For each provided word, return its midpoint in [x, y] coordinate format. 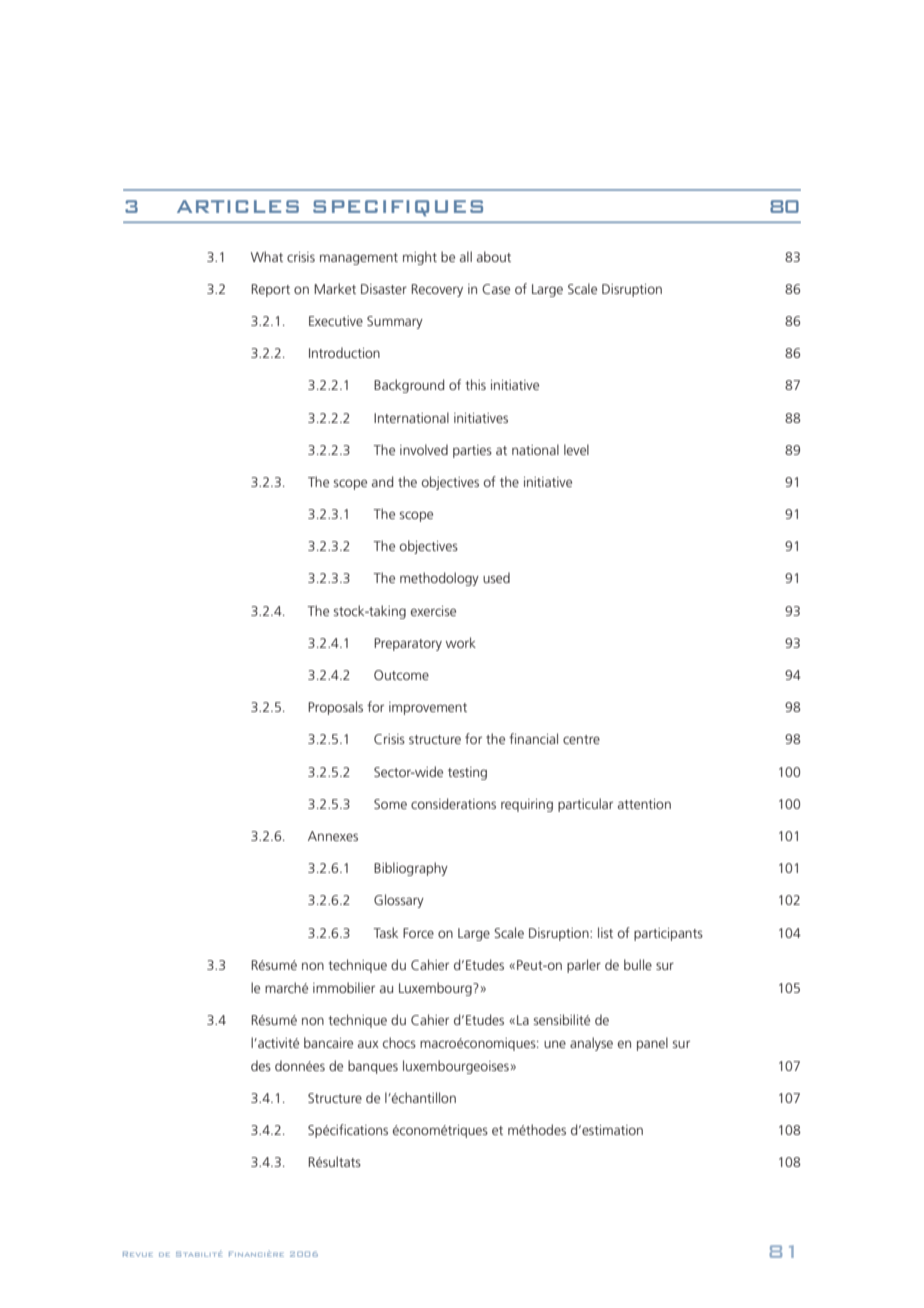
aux [368, 1044]
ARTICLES [238, 206]
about [494, 256]
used [496, 577]
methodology [439, 579]
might [420, 258]
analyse [591, 1044]
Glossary [399, 901]
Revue [138, 1254]
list [605, 932]
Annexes [333, 836]
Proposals [335, 708]
